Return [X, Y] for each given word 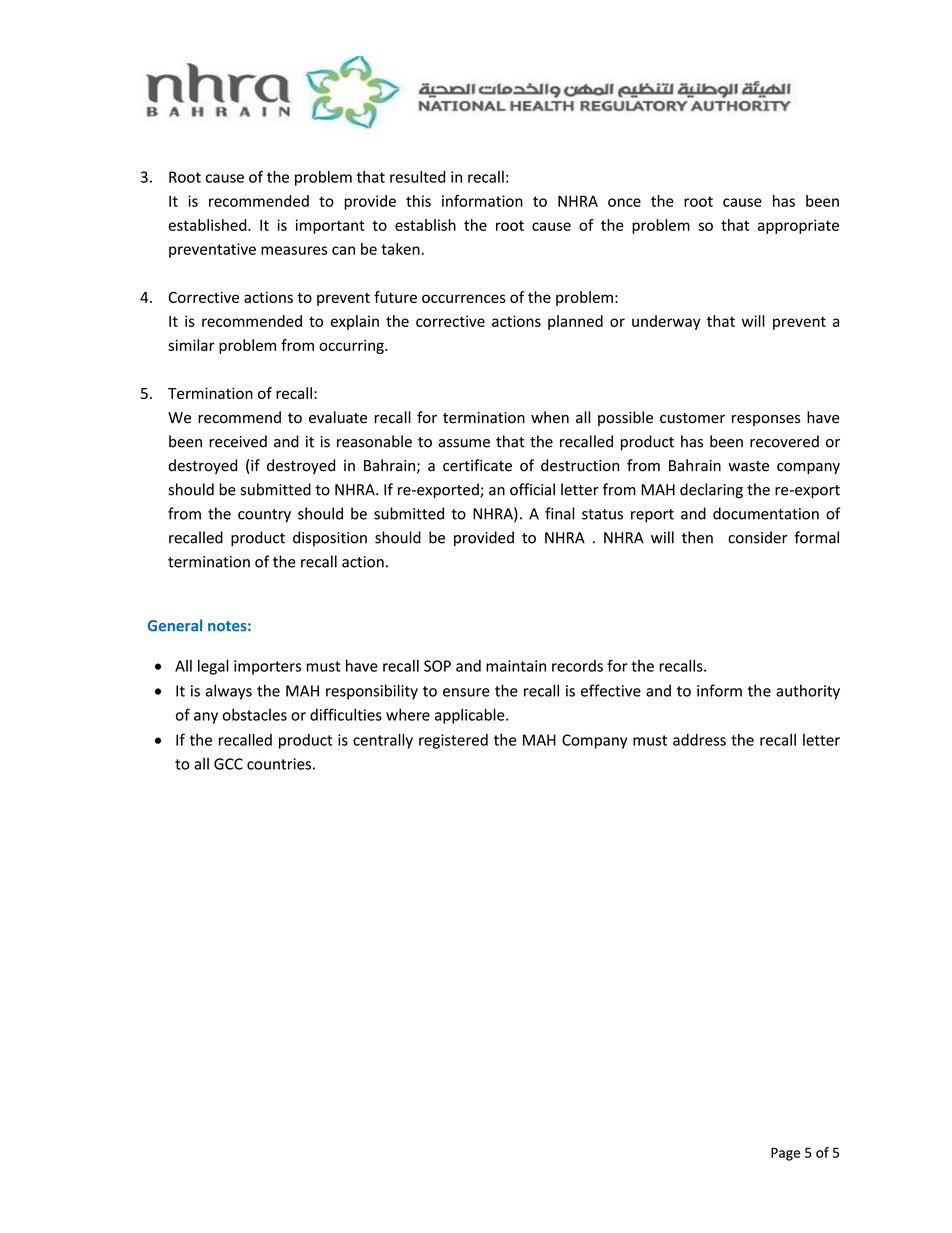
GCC [228, 764]
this [418, 201]
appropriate [798, 226]
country [264, 516]
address [699, 740]
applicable [471, 716]
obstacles [255, 714]
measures [294, 250]
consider [757, 537]
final [559, 513]
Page [785, 1154]
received [238, 441]
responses [766, 420]
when [550, 417]
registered [453, 741]
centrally [383, 741]
